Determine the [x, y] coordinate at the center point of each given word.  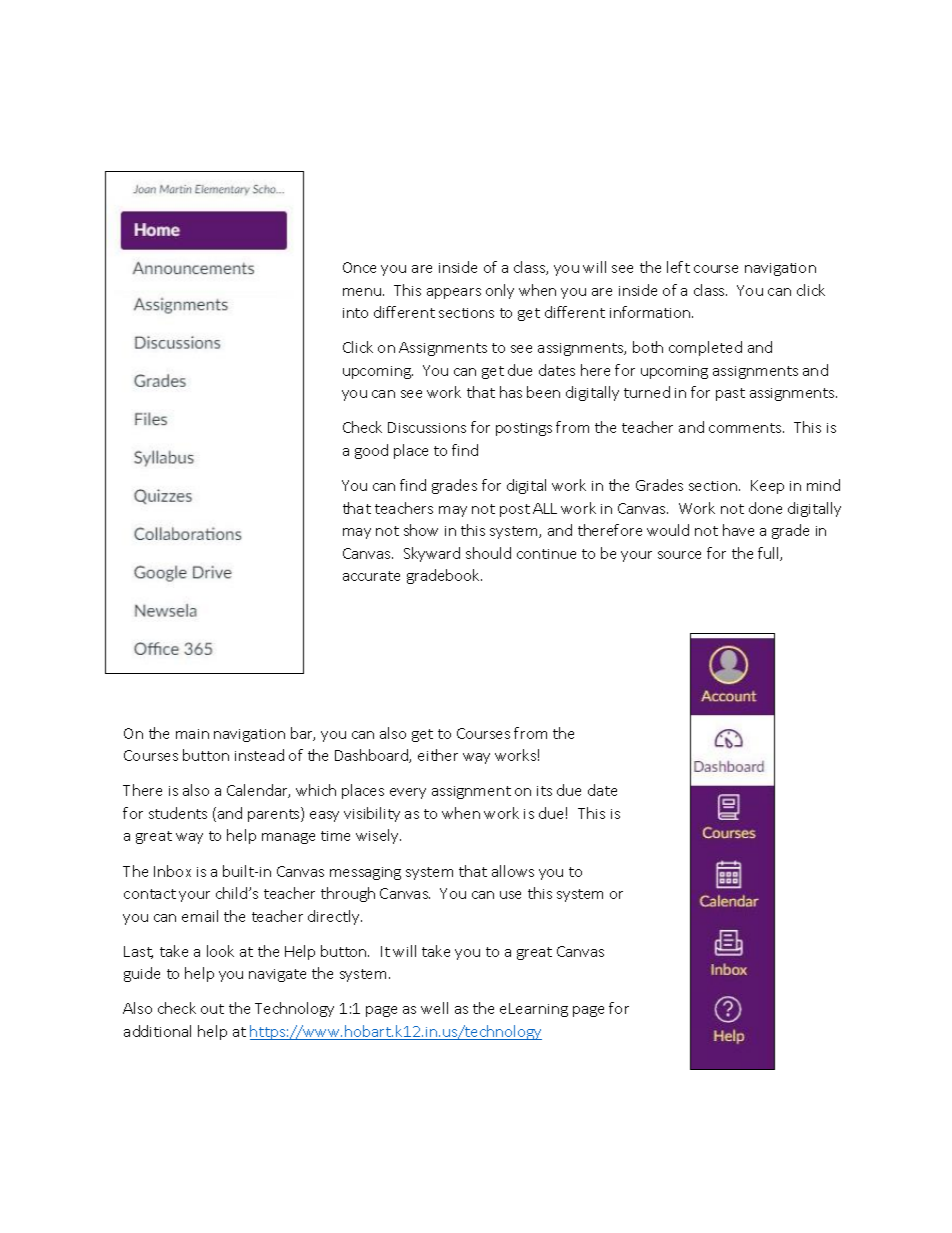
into [355, 313]
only [500, 291]
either [438, 755]
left [678, 267]
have [738, 530]
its [544, 791]
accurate [371, 576]
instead [259, 755]
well [434, 1008]
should [488, 553]
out [212, 1009]
